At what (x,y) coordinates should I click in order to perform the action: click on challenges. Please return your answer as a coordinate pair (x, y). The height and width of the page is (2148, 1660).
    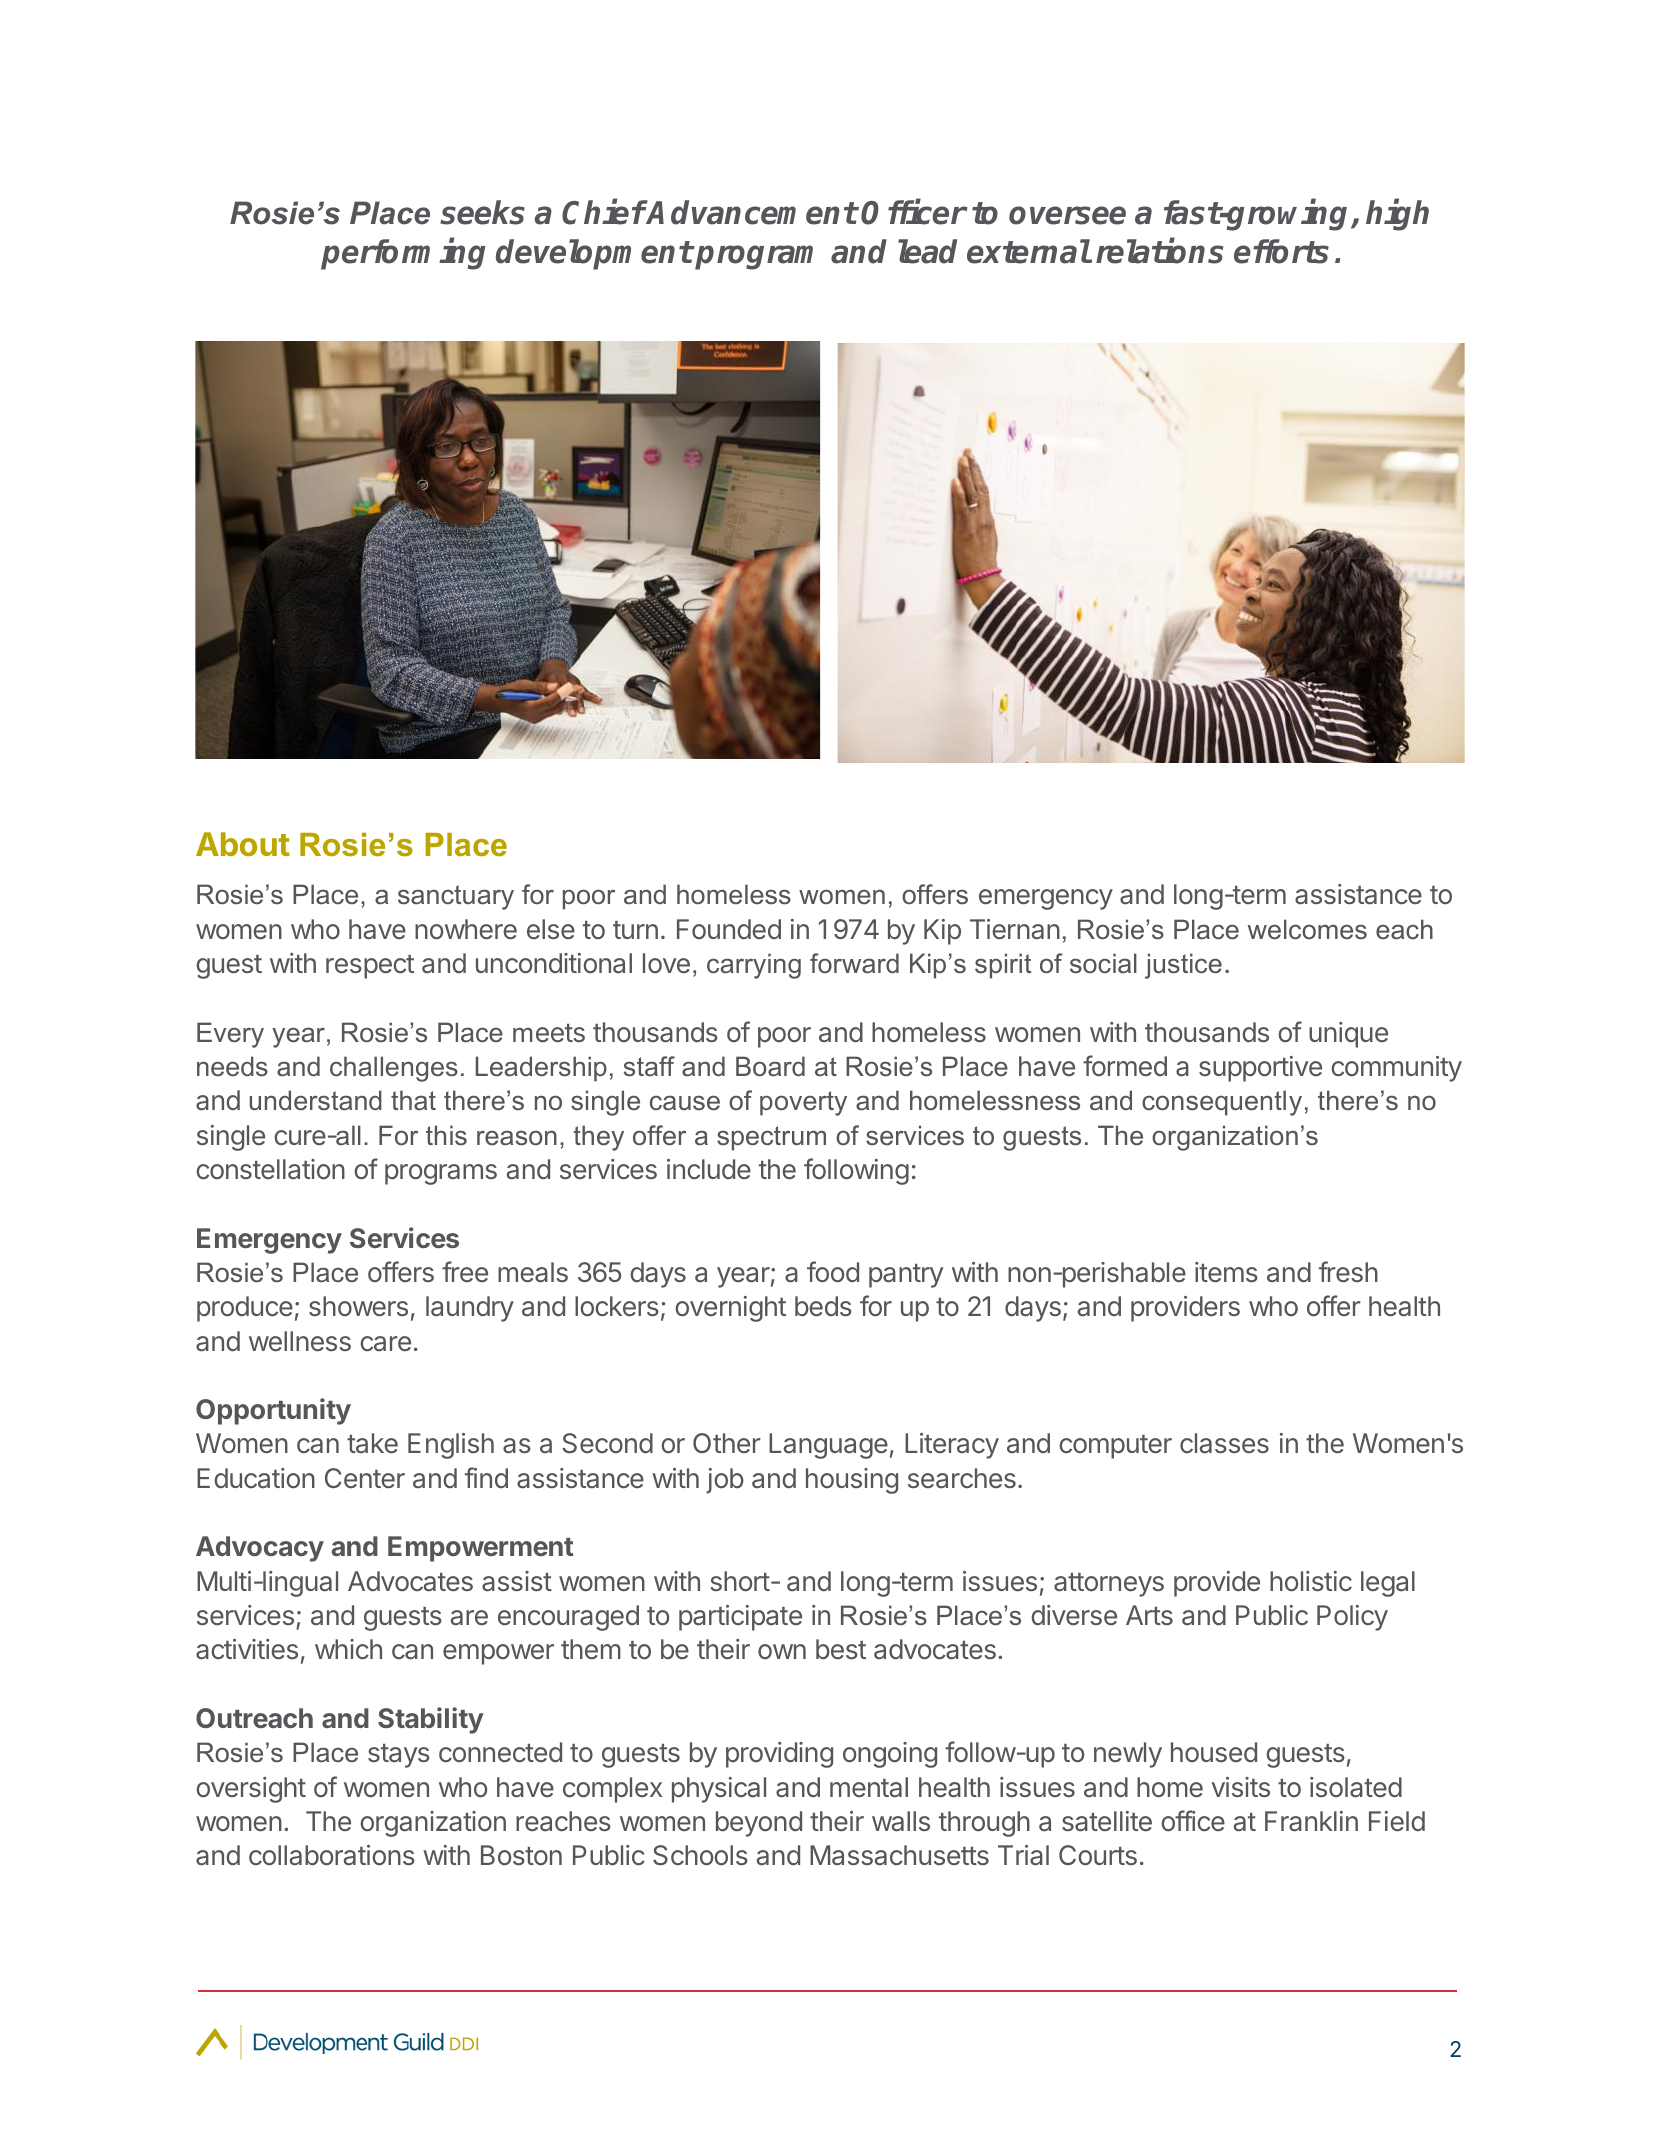
    Looking at the image, I should click on (394, 1069).
